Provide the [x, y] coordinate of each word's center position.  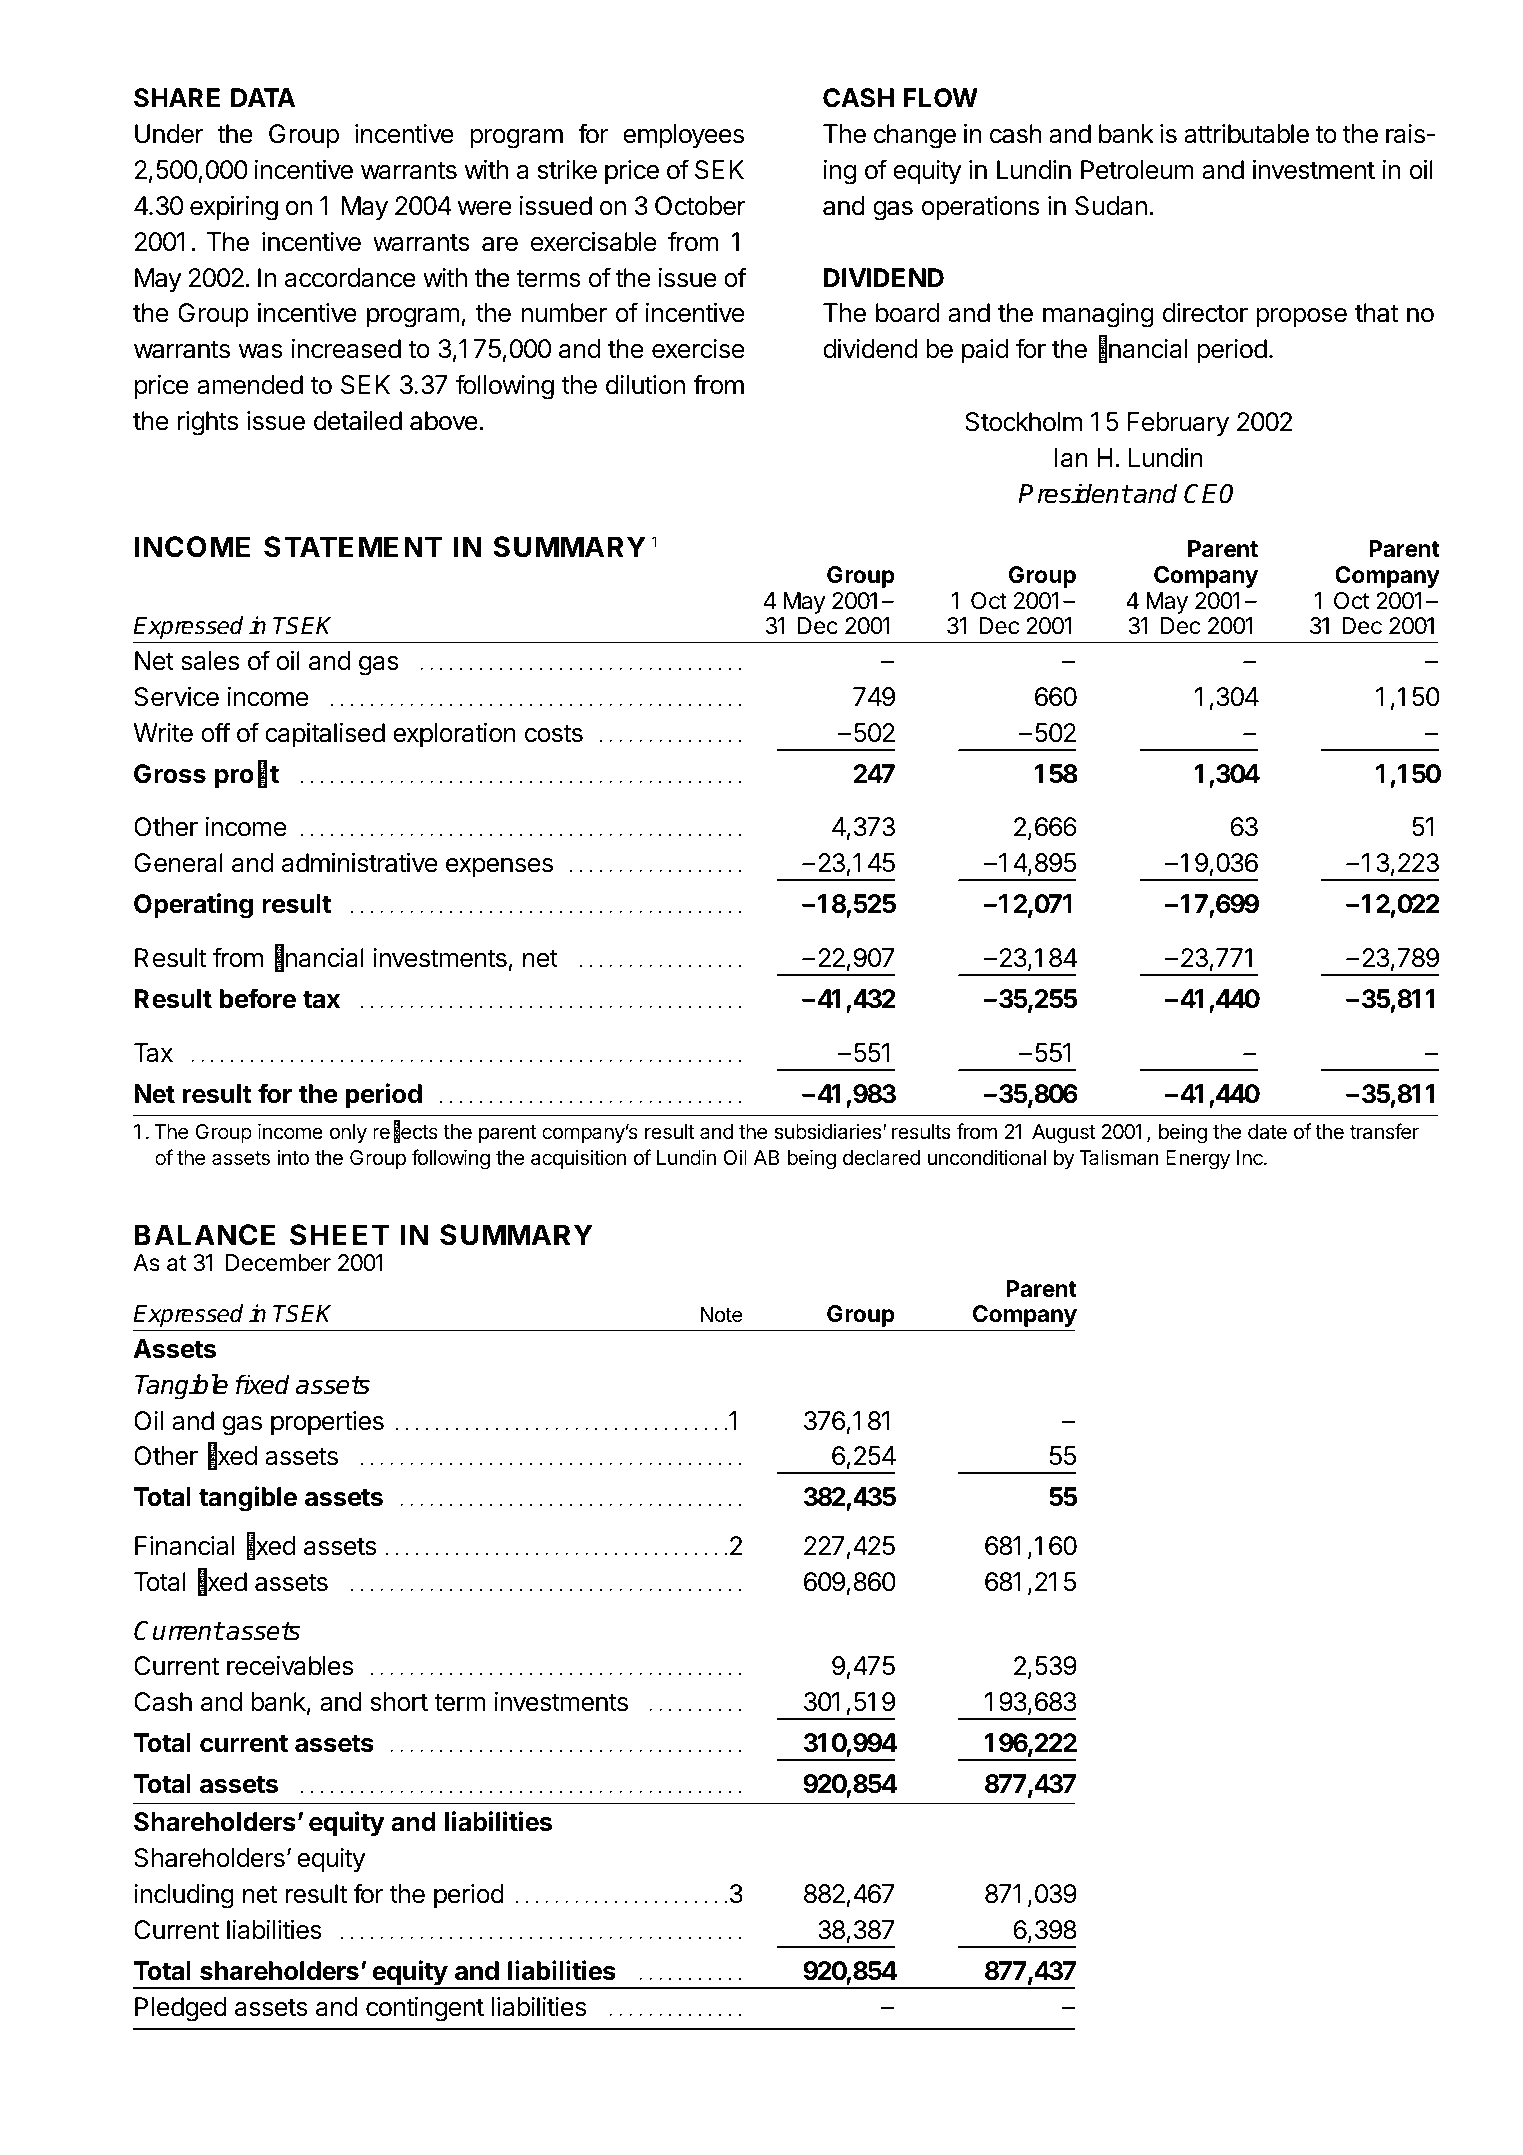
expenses [499, 868]
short [399, 1702]
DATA [263, 97]
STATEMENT [353, 547]
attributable [1246, 134]
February [1178, 424]
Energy [1198, 1160]
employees [683, 136]
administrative [359, 863]
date [1267, 1132]
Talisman [1119, 1157]
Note [721, 1315]
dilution [645, 385]
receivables [290, 1666]
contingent [425, 2009]
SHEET [339, 1235]
